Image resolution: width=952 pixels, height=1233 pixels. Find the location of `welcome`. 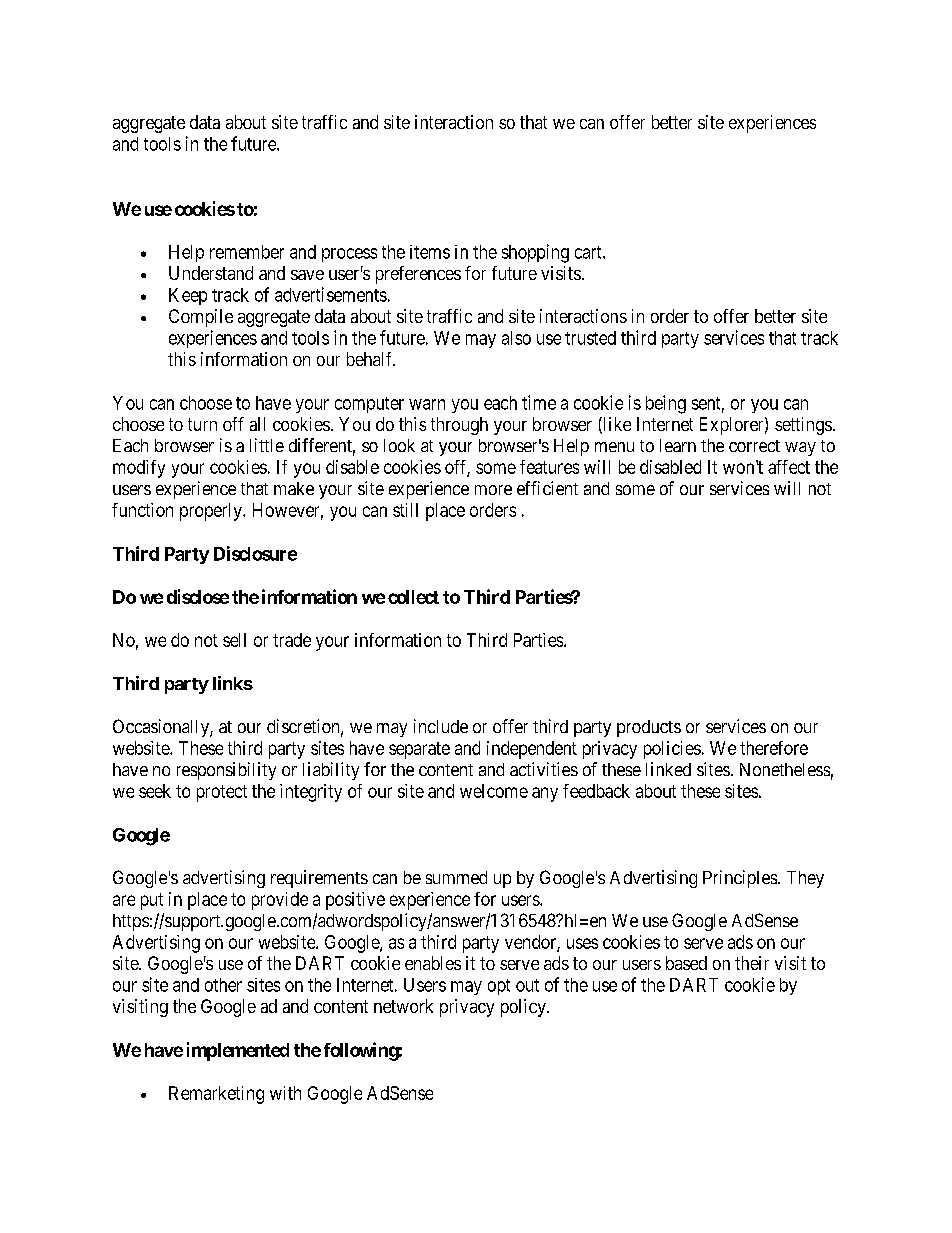

welcome is located at coordinates (494, 791).
